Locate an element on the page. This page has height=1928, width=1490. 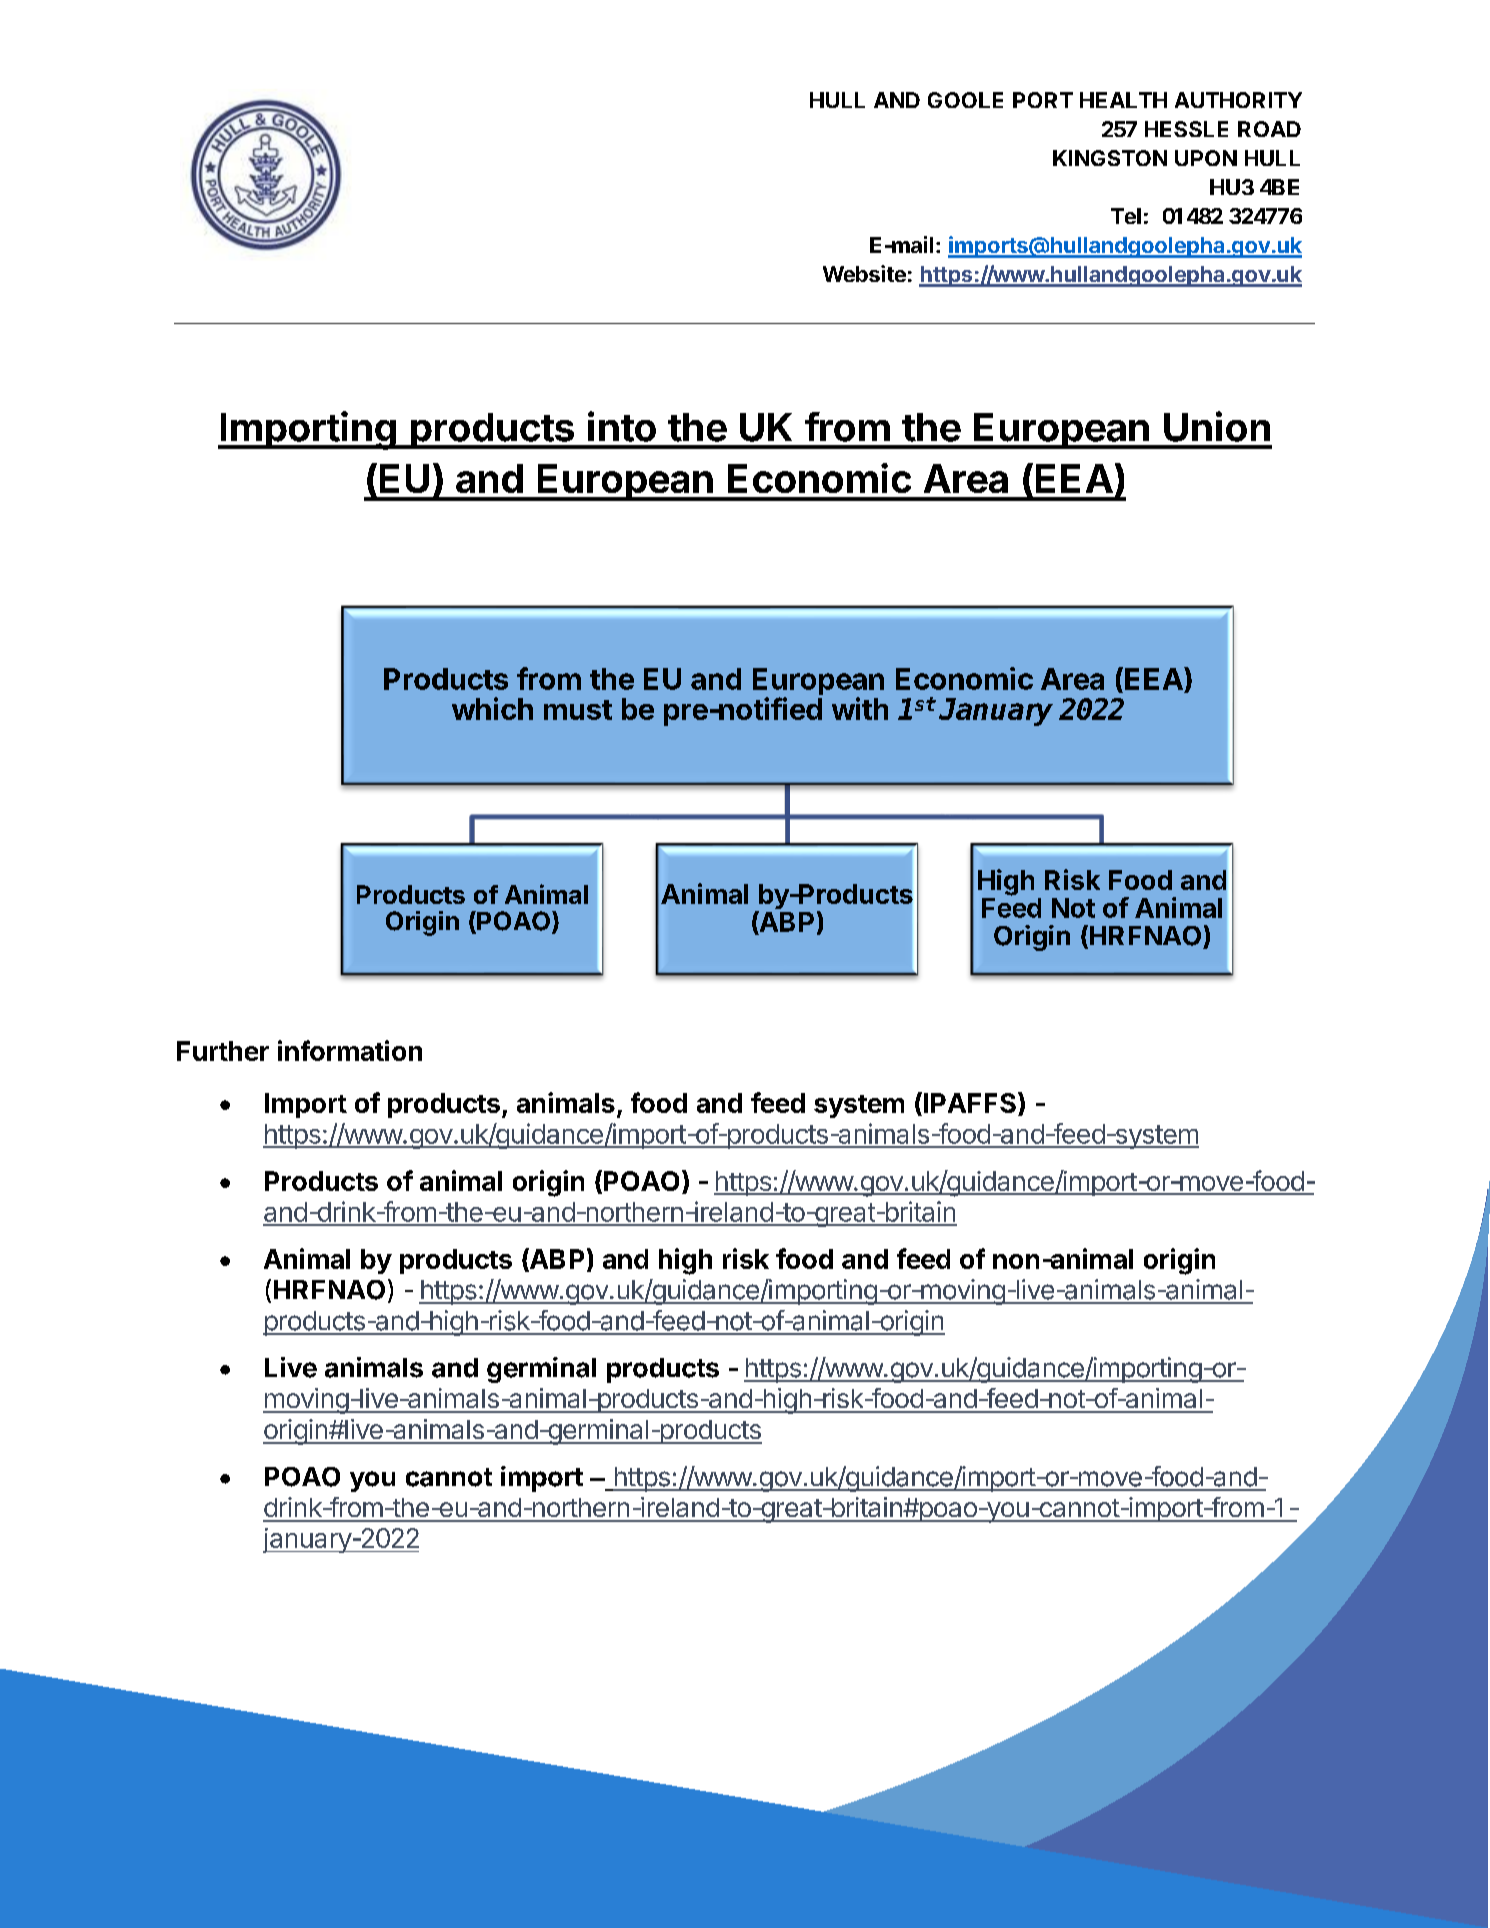
Website is located at coordinates (864, 273).
